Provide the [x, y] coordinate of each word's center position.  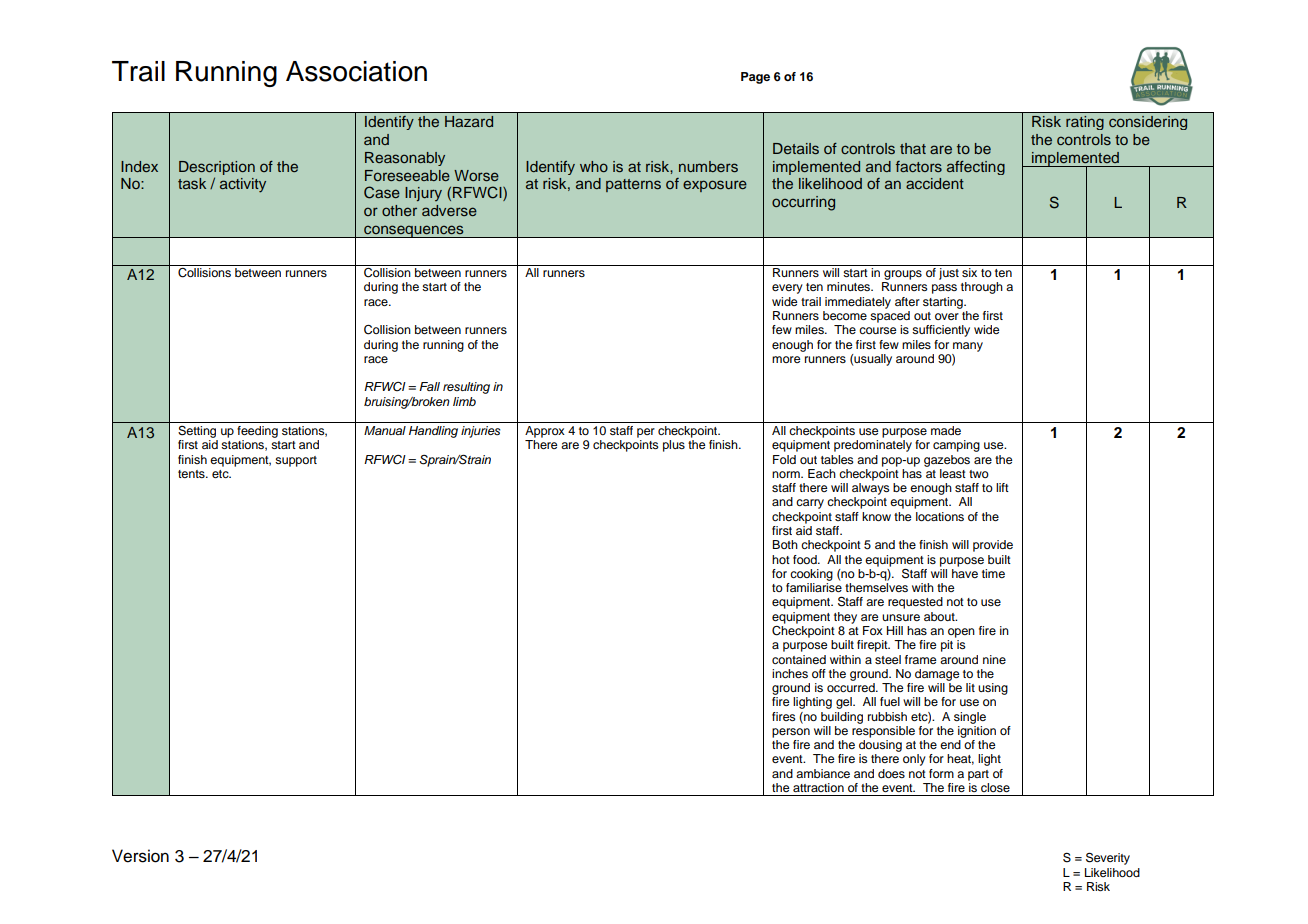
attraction [818, 787]
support [296, 461]
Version [140, 856]
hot [781, 559]
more [786, 359]
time [993, 573]
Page [755, 78]
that [913, 148]
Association [356, 71]
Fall [429, 386]
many [968, 347]
